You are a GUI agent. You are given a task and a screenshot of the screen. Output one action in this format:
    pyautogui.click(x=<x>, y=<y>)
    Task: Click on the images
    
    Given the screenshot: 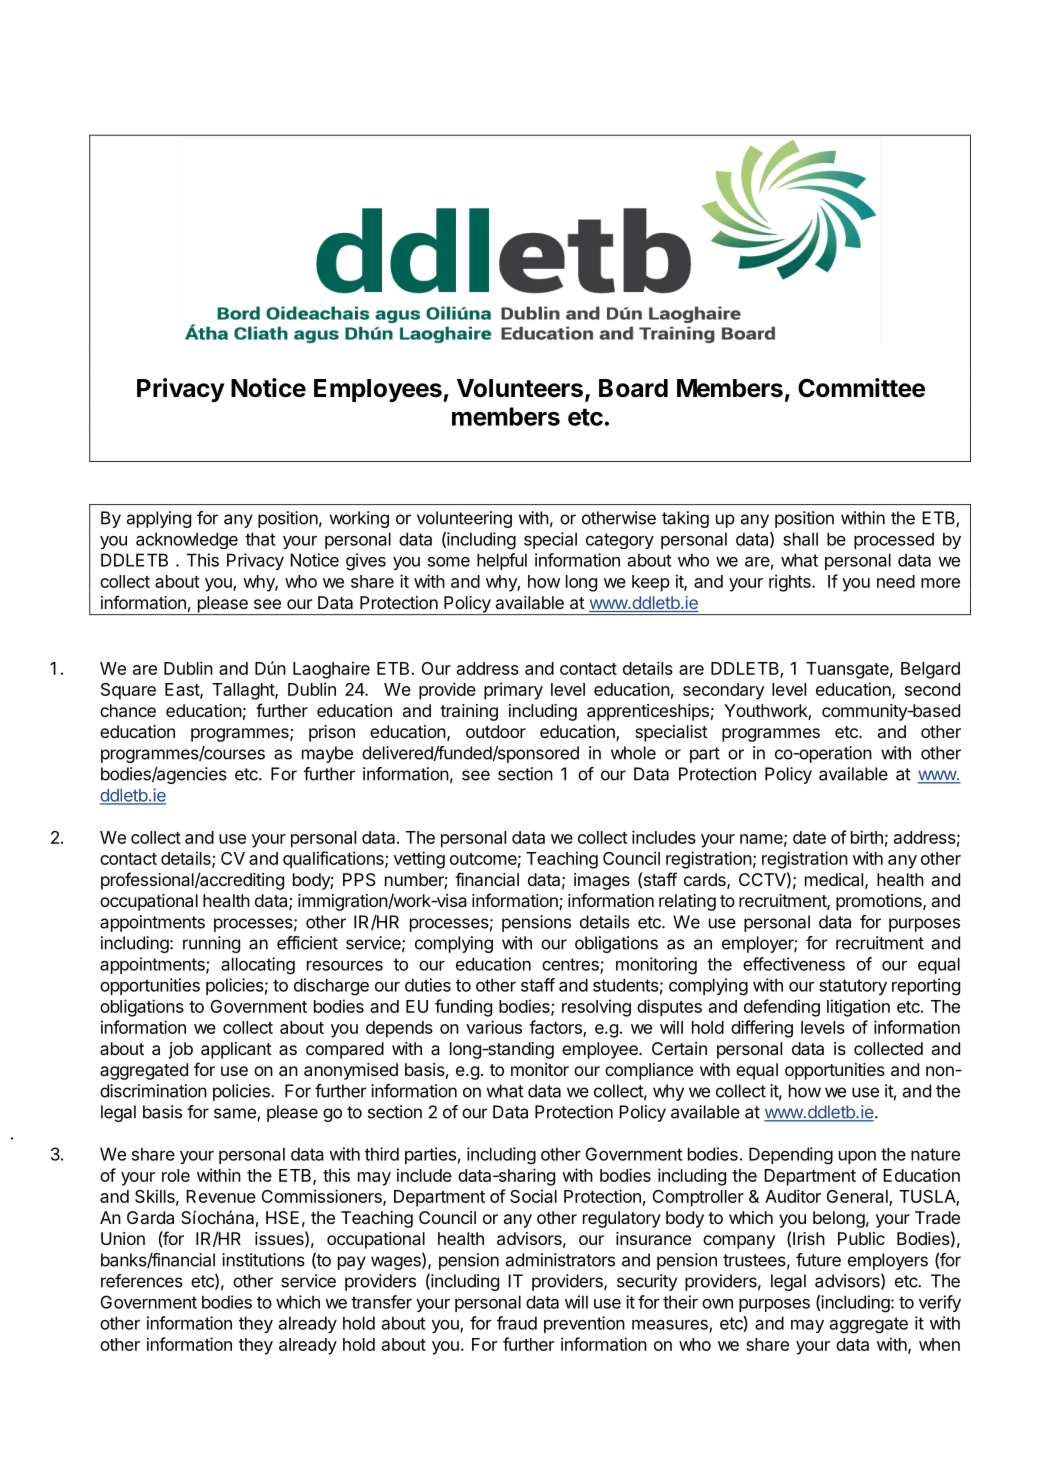 What is the action you would take?
    pyautogui.click(x=602, y=881)
